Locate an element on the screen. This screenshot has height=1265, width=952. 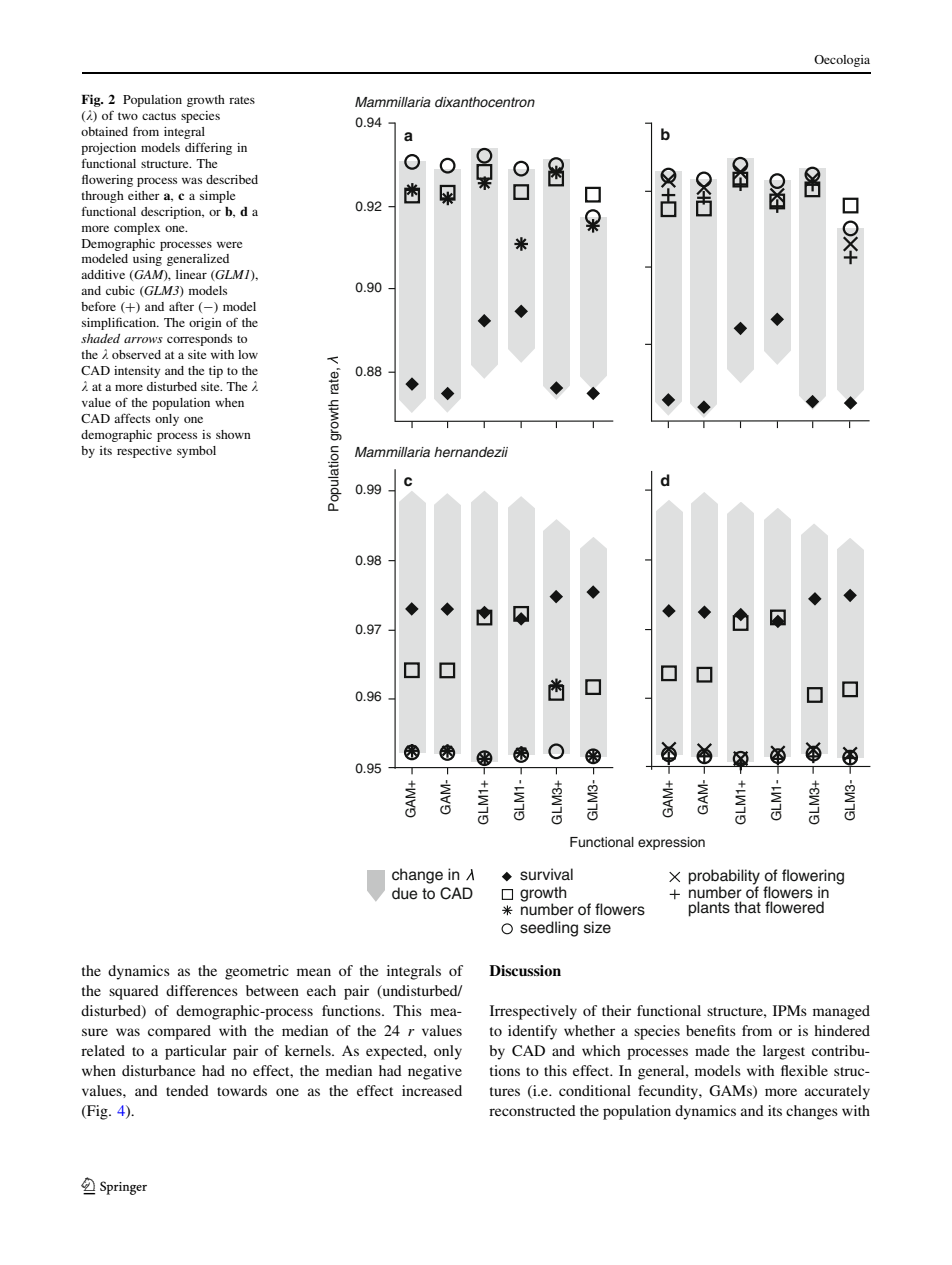
probability is located at coordinates (724, 877).
